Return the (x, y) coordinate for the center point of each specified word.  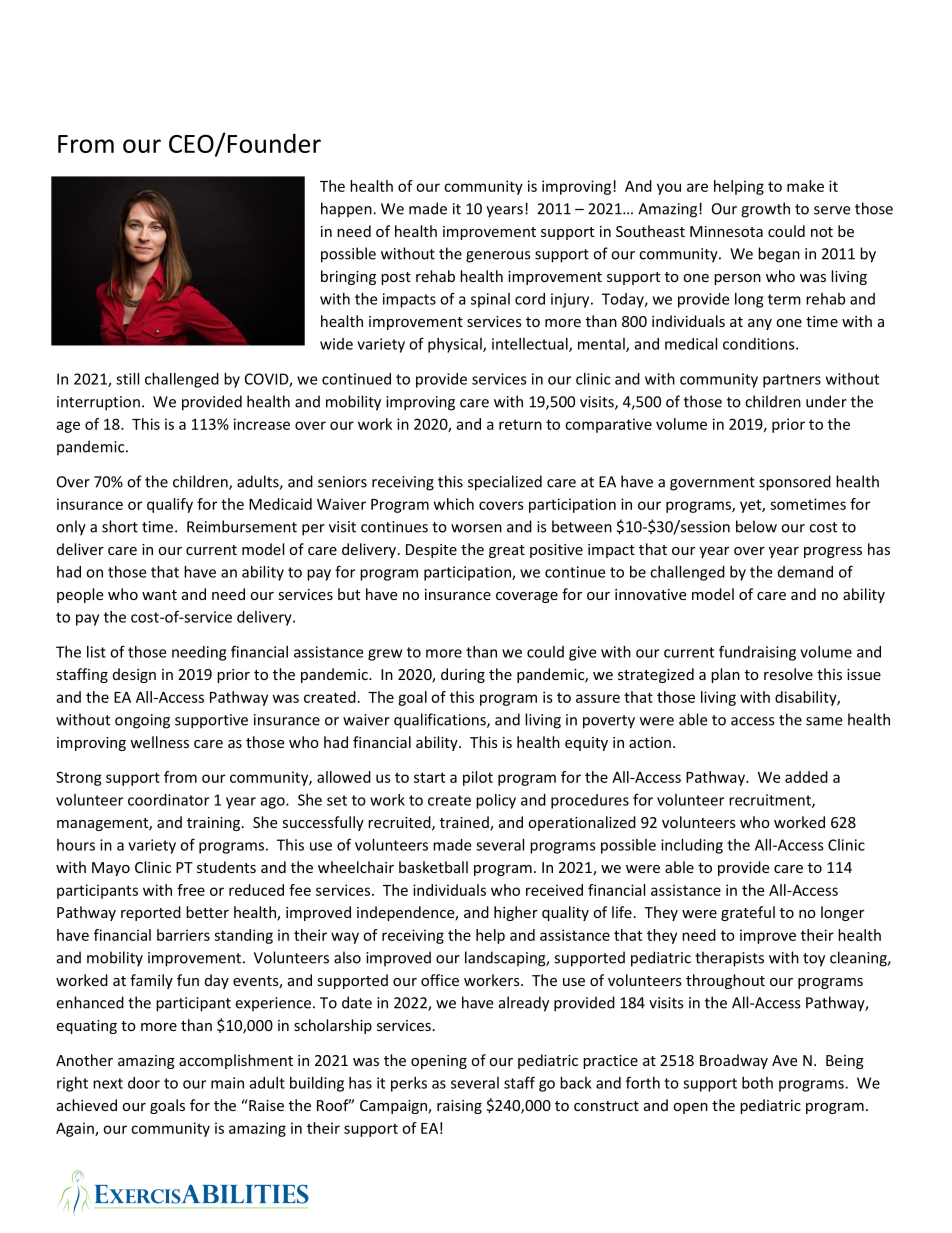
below (756, 526)
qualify (170, 505)
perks (409, 1084)
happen (347, 210)
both (757, 1083)
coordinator (168, 800)
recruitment (771, 801)
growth (765, 210)
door (144, 1083)
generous (498, 257)
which (454, 504)
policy (496, 801)
